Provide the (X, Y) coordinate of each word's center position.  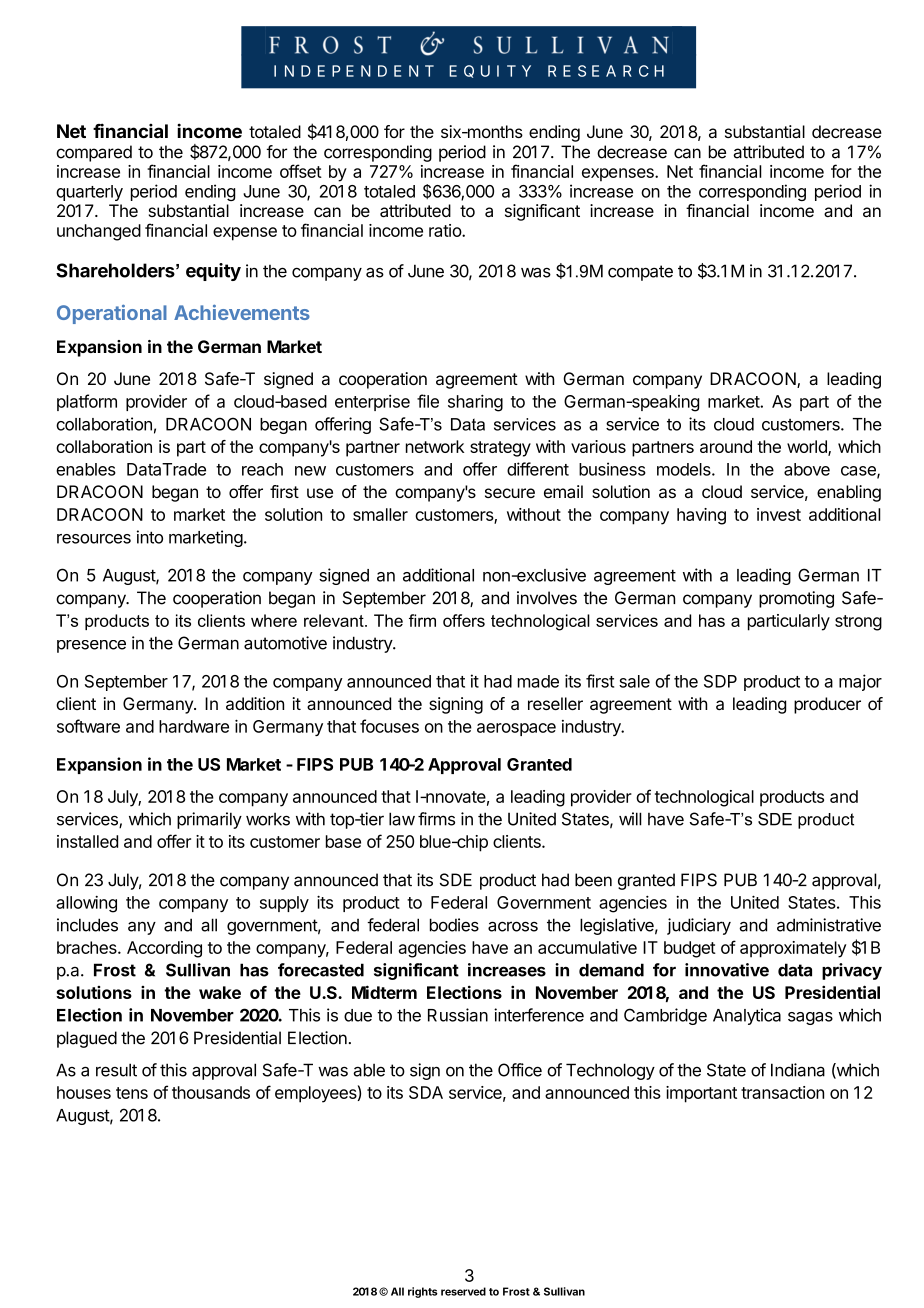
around (726, 446)
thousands (211, 1092)
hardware (194, 726)
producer (827, 705)
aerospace (516, 729)
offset (301, 171)
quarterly (89, 193)
